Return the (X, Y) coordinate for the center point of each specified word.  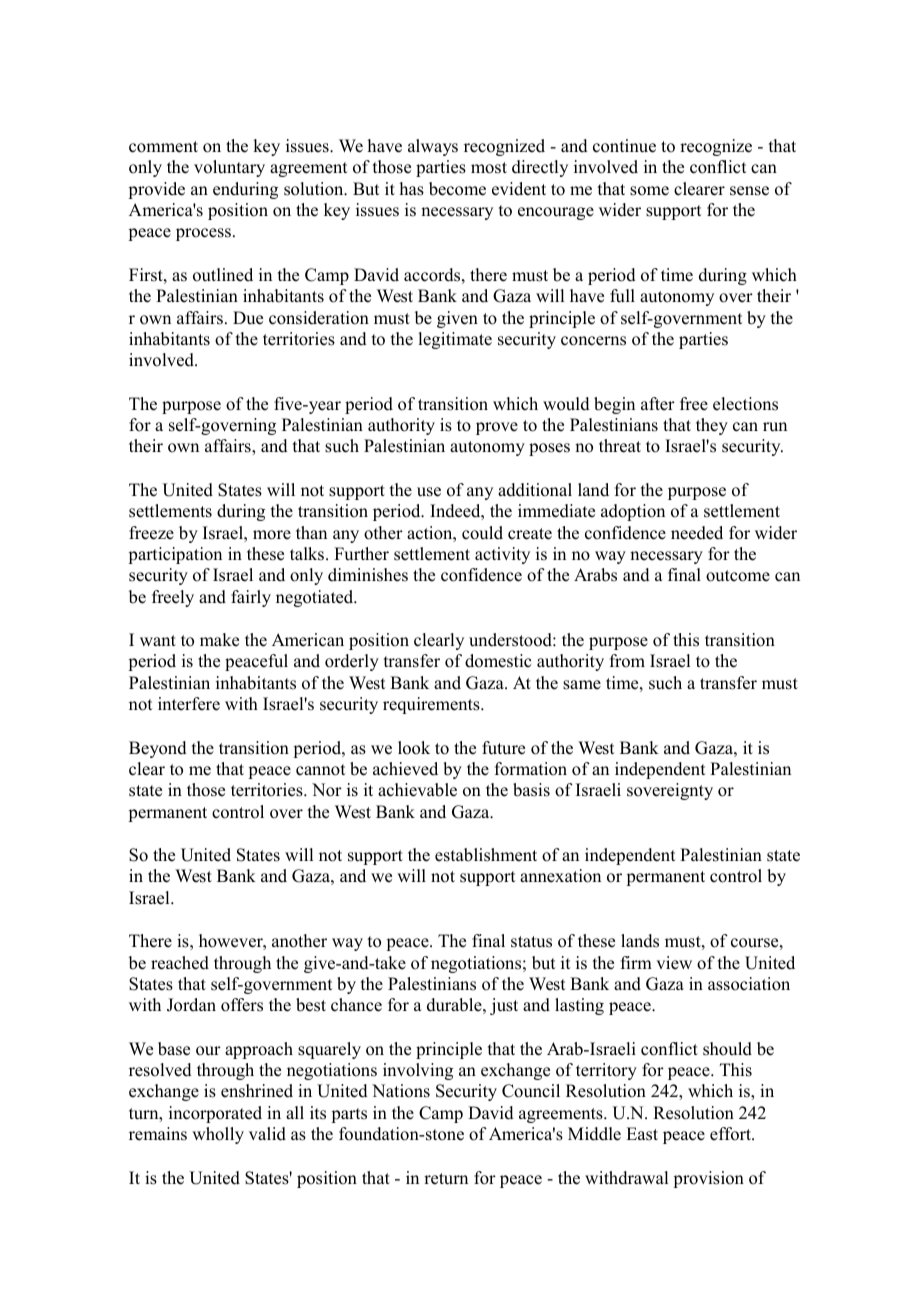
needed (697, 533)
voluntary (229, 168)
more (272, 535)
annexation (560, 876)
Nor (327, 790)
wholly (218, 1135)
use (429, 492)
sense (749, 191)
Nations (401, 1091)
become (457, 189)
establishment (486, 855)
